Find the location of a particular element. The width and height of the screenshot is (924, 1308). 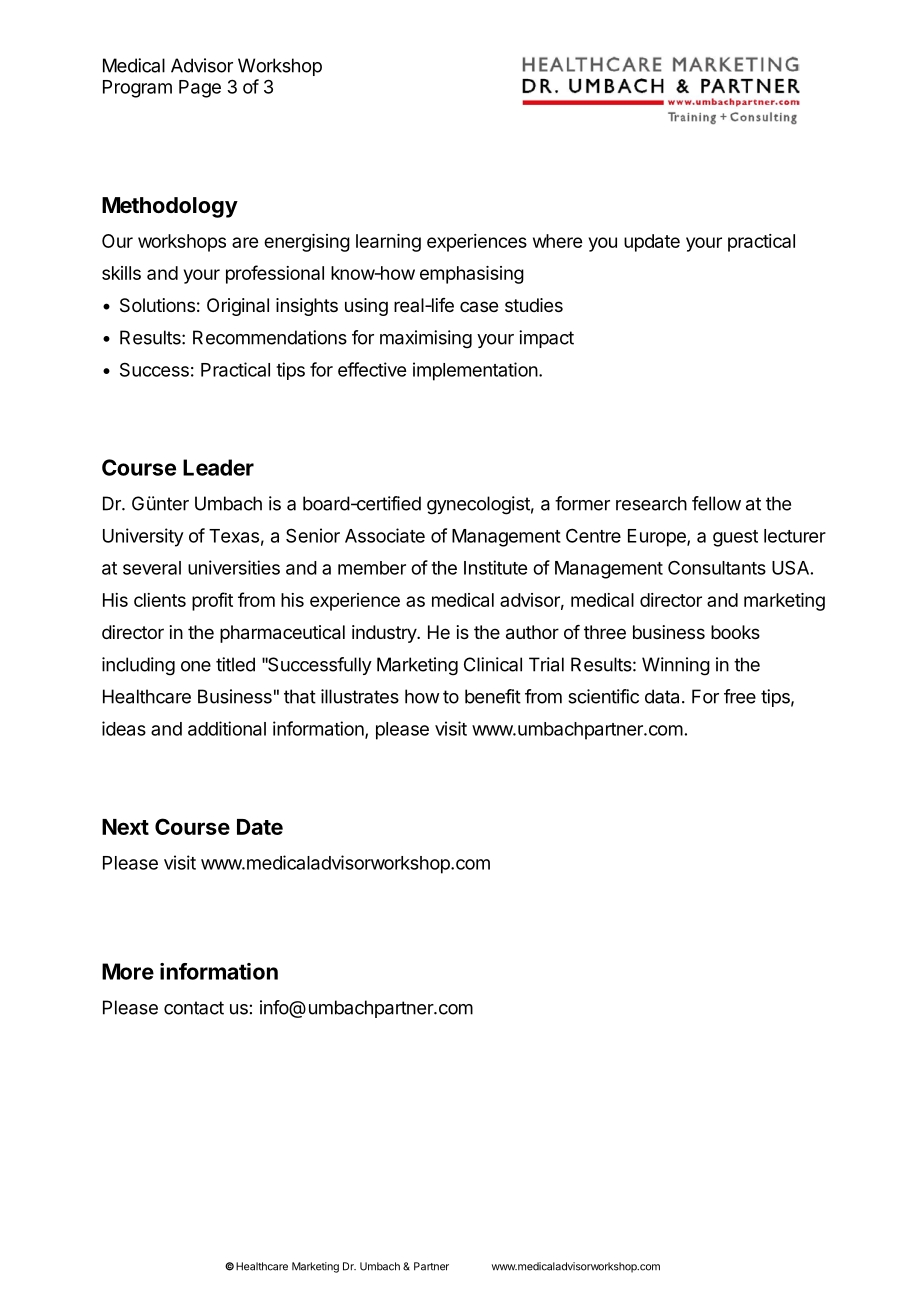

Page is located at coordinates (200, 89).
